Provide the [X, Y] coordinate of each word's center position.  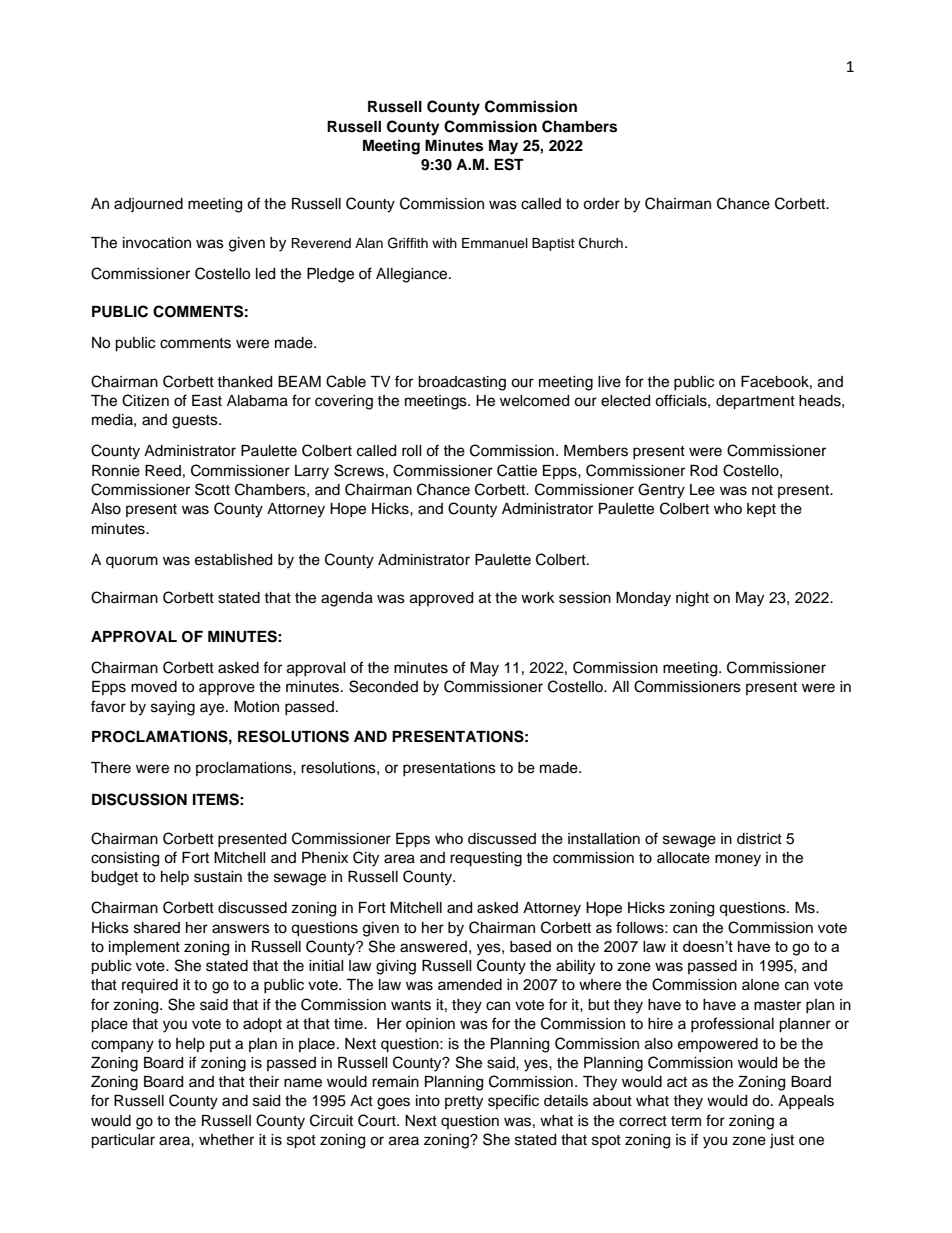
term [686, 1121]
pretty [464, 1103]
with [444, 243]
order [601, 204]
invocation [157, 243]
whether [226, 1140]
